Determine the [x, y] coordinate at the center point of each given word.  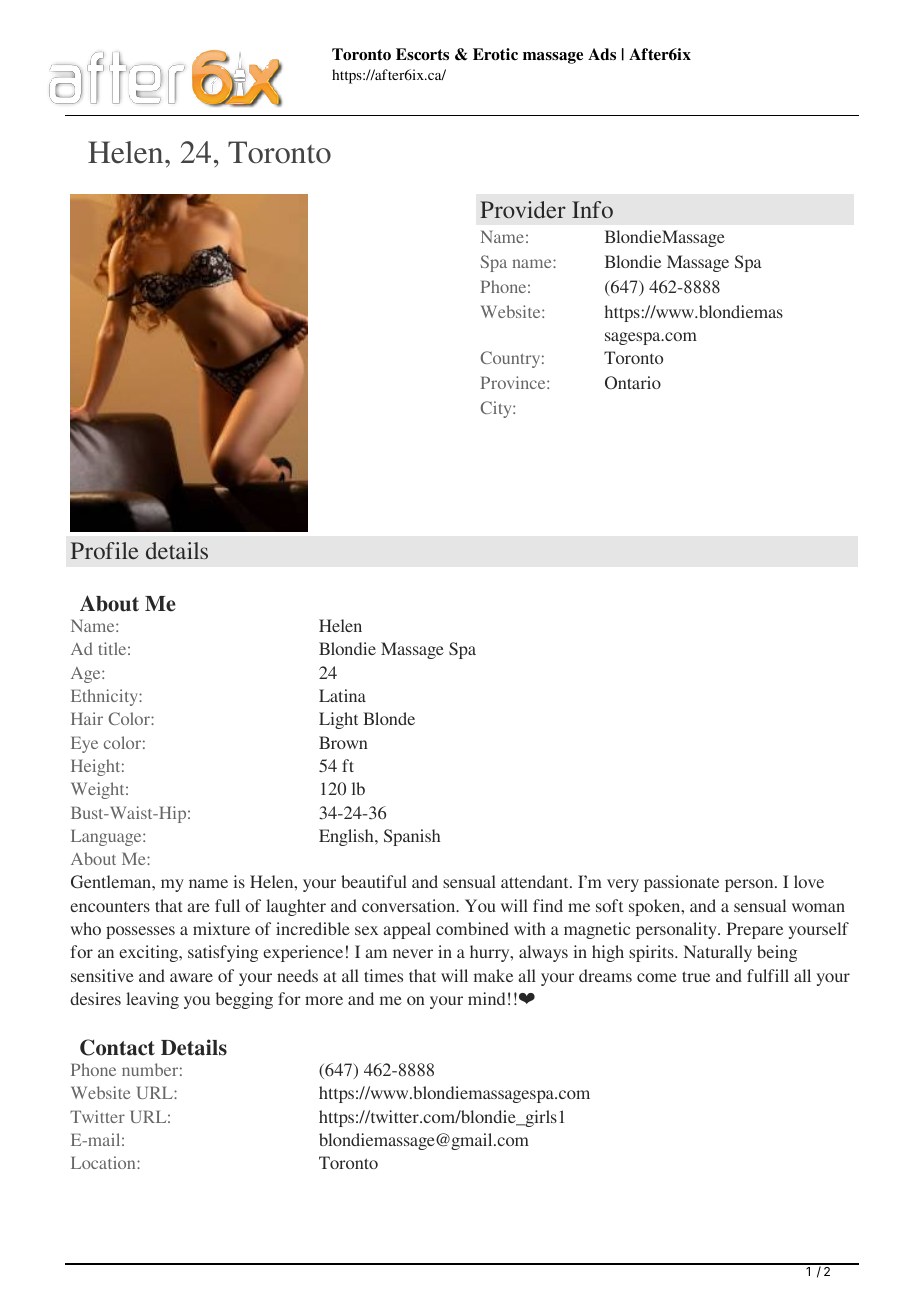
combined [472, 928]
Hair [87, 718]
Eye [84, 744]
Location [104, 1162]
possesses [140, 932]
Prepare [755, 930]
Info [592, 209]
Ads [602, 54]
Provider [523, 209]
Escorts [422, 54]
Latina [342, 695]
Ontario [633, 383]
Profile [105, 550]
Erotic [495, 54]
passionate [681, 883]
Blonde [389, 718]
